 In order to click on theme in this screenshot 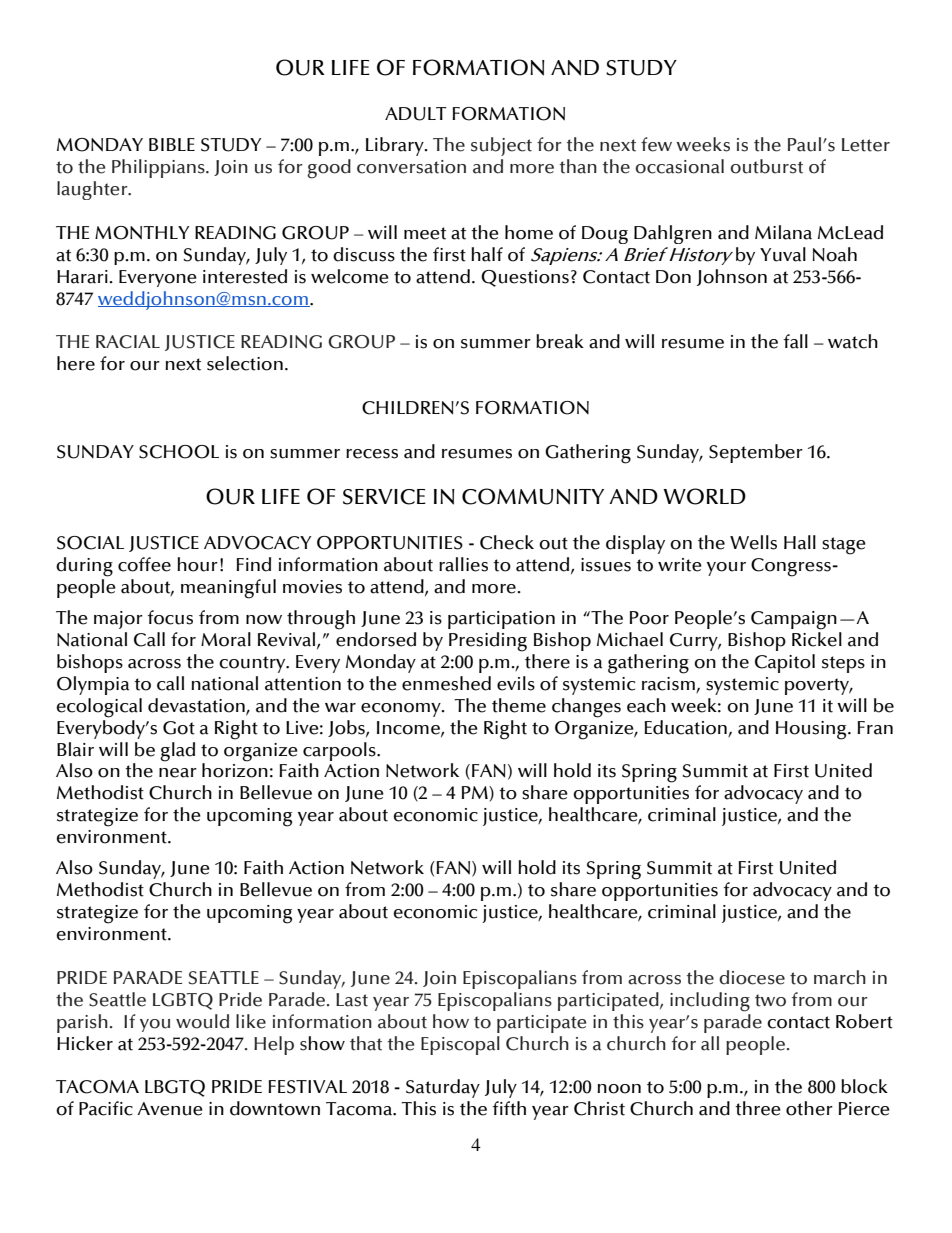, I will do `click(519, 705)`.
